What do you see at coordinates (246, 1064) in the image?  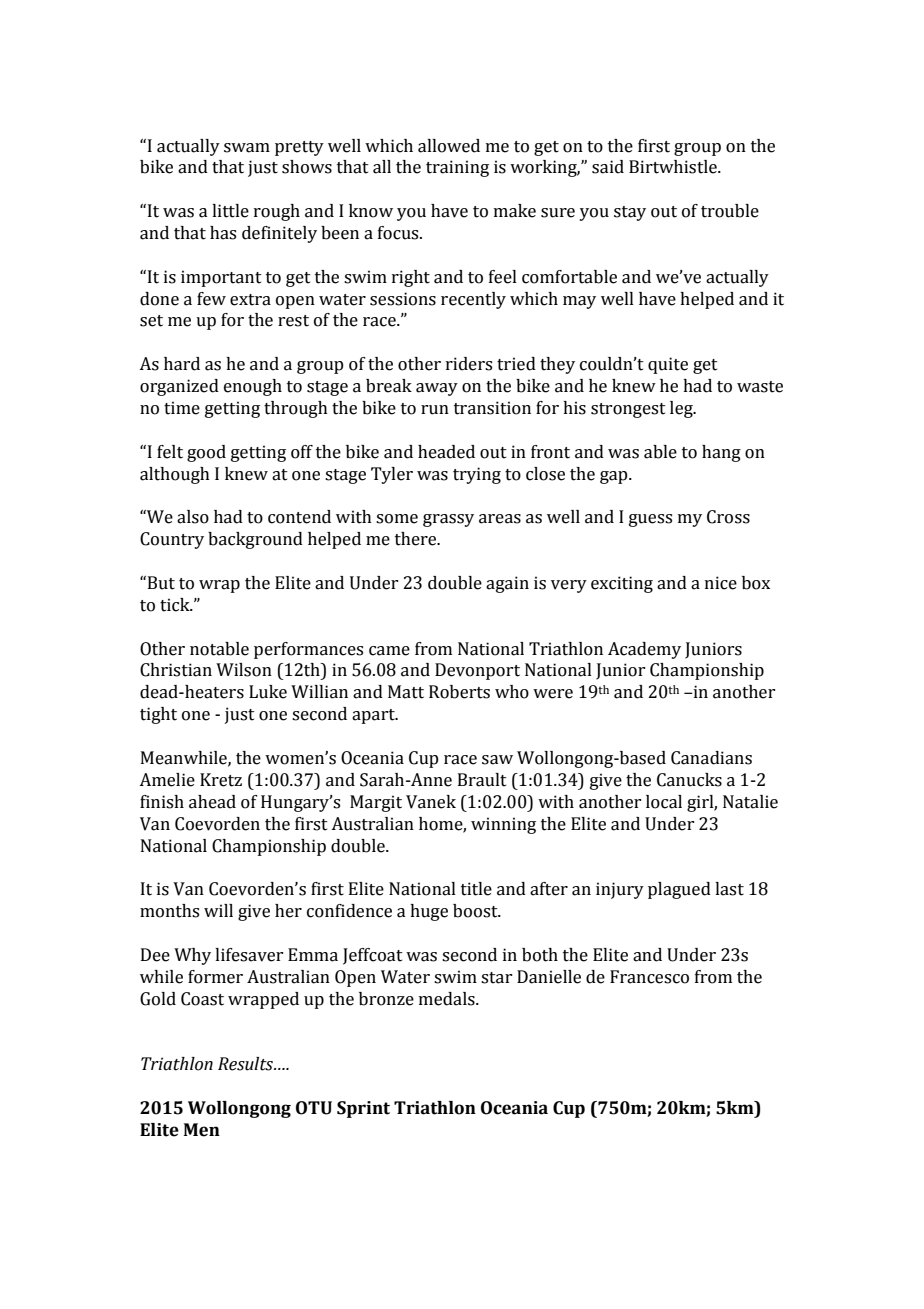 I see `Results` at bounding box center [246, 1064].
